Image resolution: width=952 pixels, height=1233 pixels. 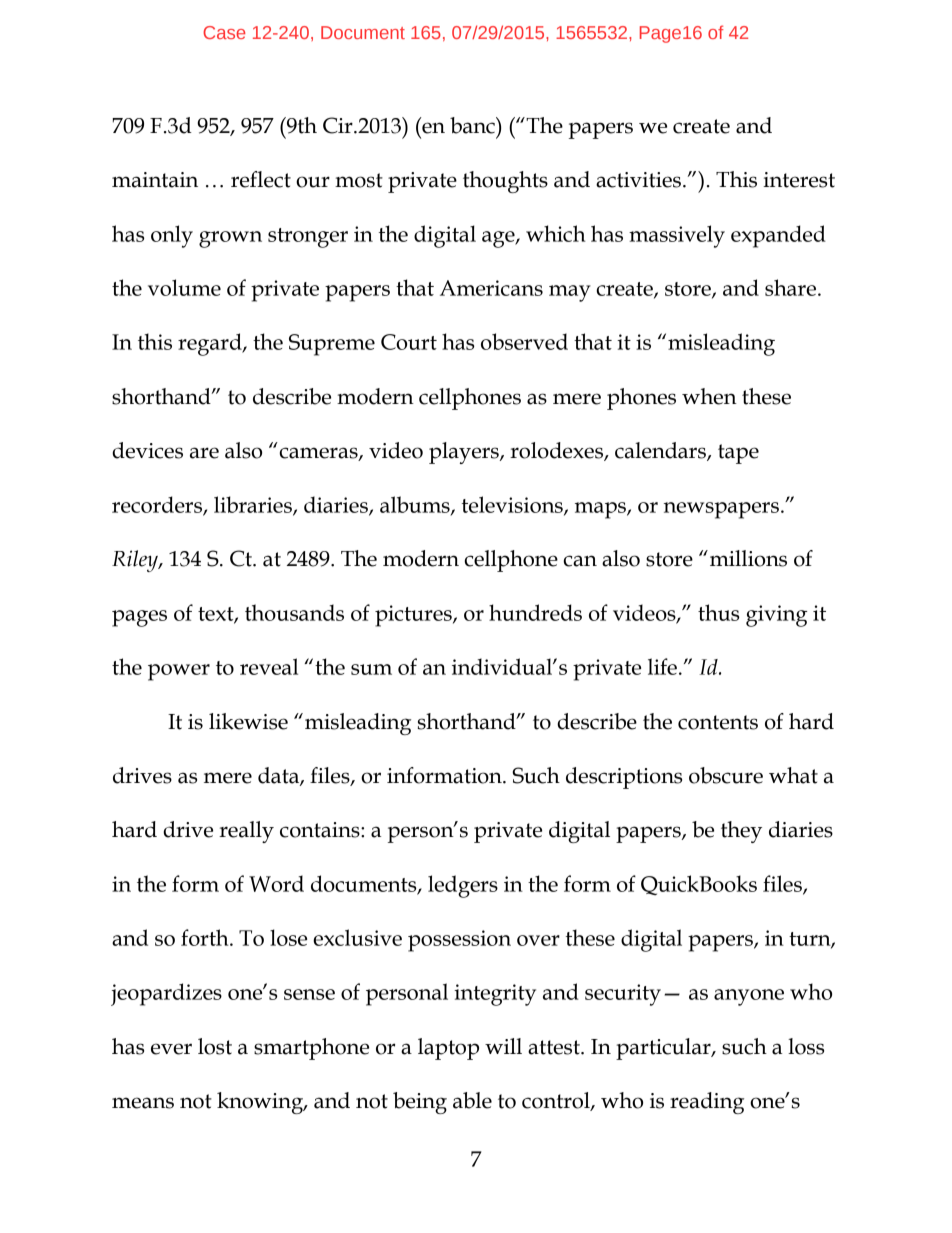 I want to click on millions, so click(x=748, y=558).
